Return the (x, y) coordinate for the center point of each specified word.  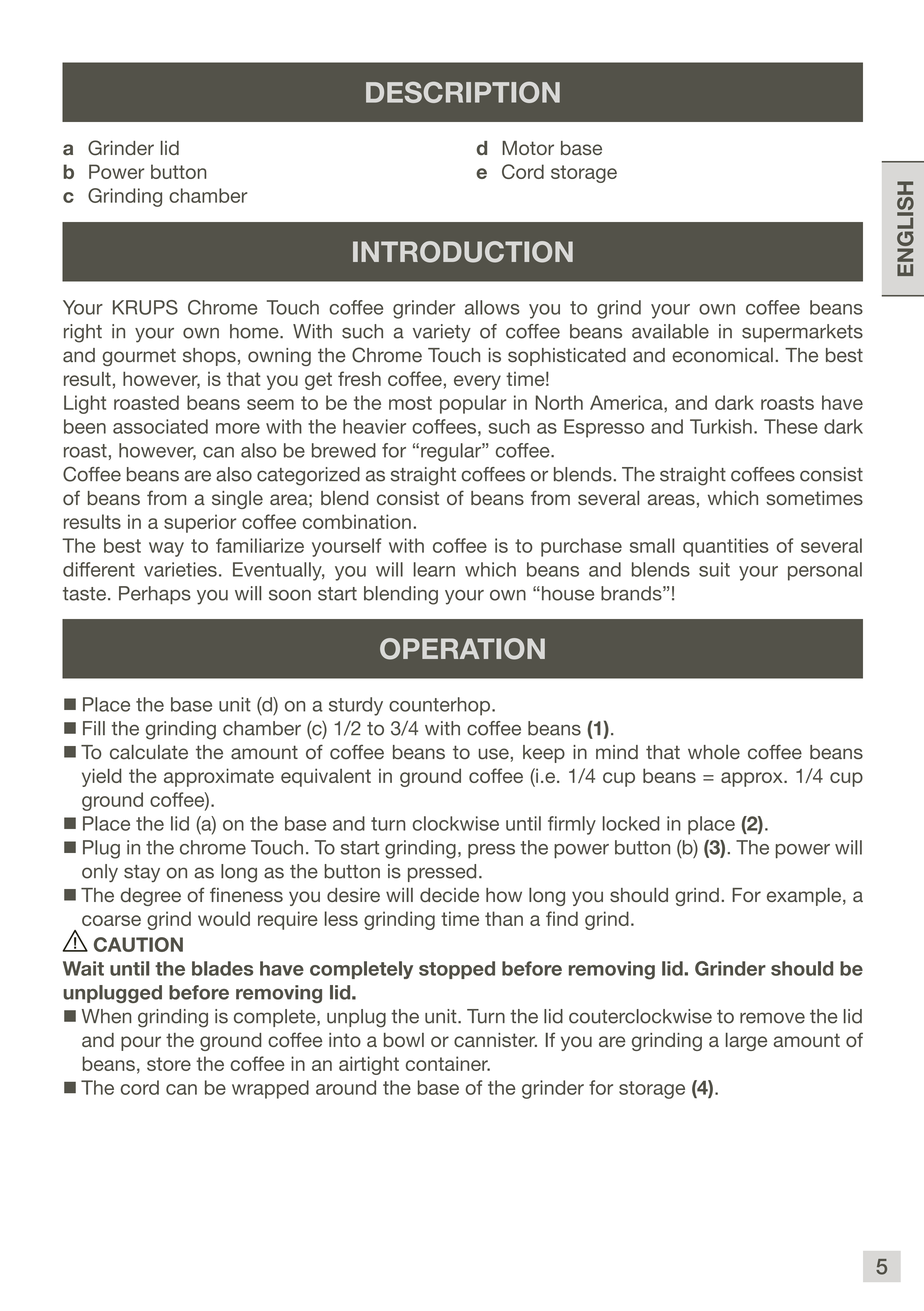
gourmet (139, 357)
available (670, 331)
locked (631, 823)
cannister (495, 1040)
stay (142, 873)
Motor (528, 148)
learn (434, 569)
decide (449, 895)
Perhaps (155, 595)
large (746, 1041)
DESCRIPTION (463, 92)
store (169, 1064)
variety (442, 333)
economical (722, 355)
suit (714, 569)
